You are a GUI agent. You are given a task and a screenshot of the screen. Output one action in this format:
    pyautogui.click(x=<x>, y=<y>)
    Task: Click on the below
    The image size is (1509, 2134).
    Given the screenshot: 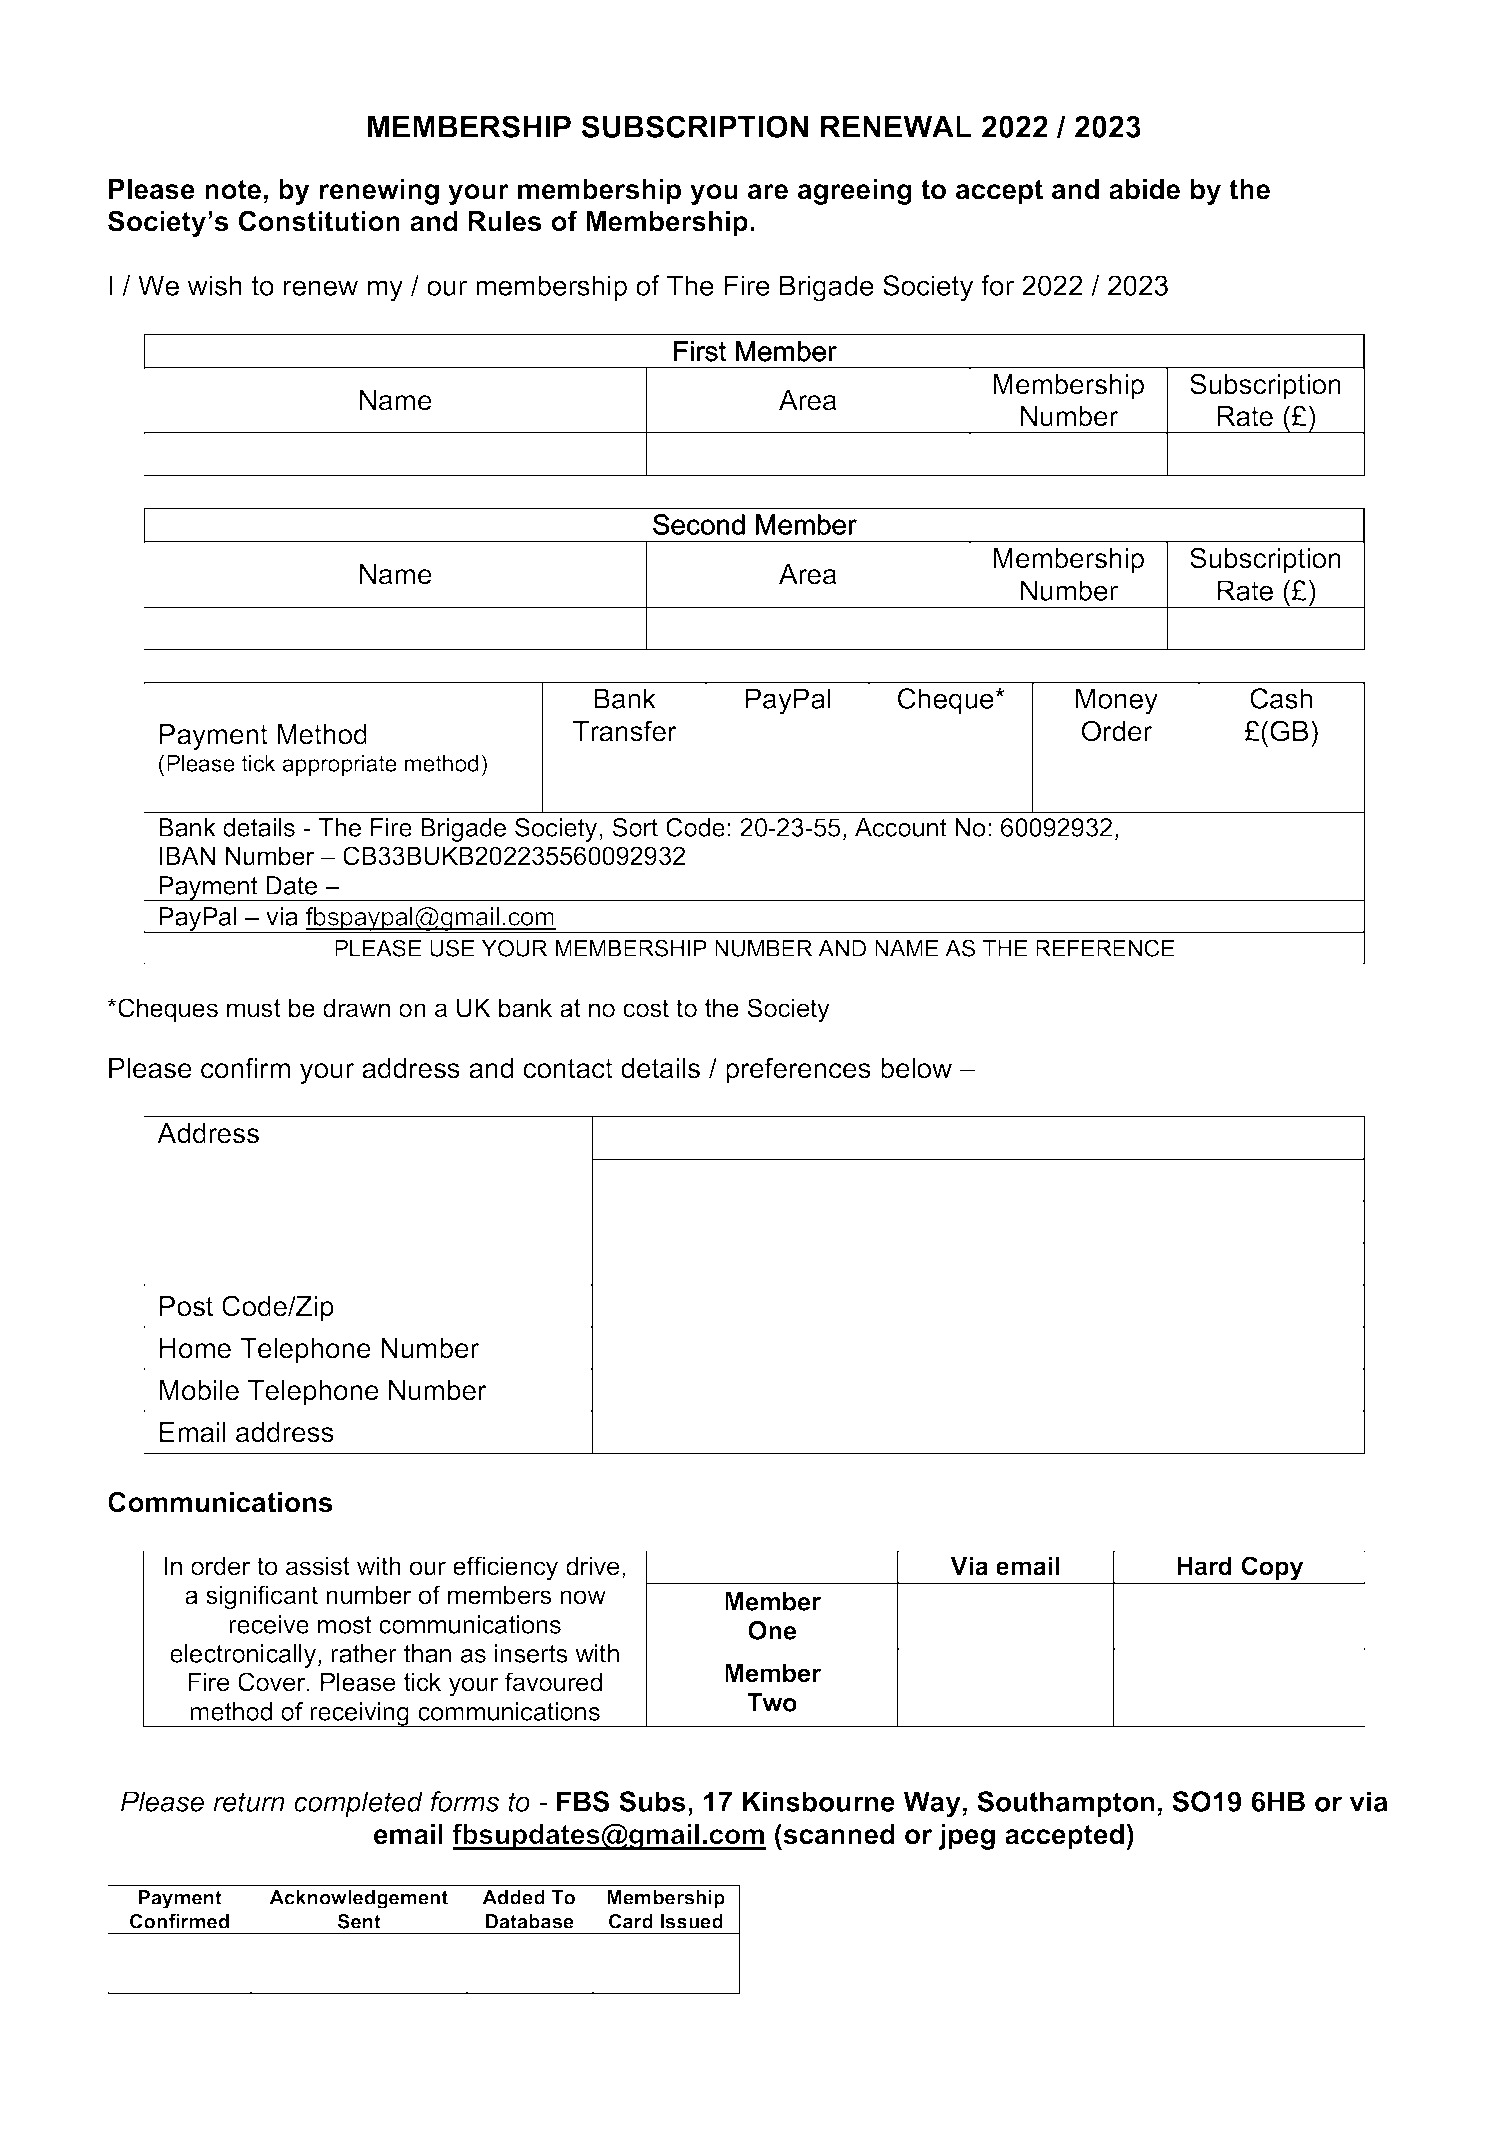 What is the action you would take?
    pyautogui.click(x=916, y=1068)
